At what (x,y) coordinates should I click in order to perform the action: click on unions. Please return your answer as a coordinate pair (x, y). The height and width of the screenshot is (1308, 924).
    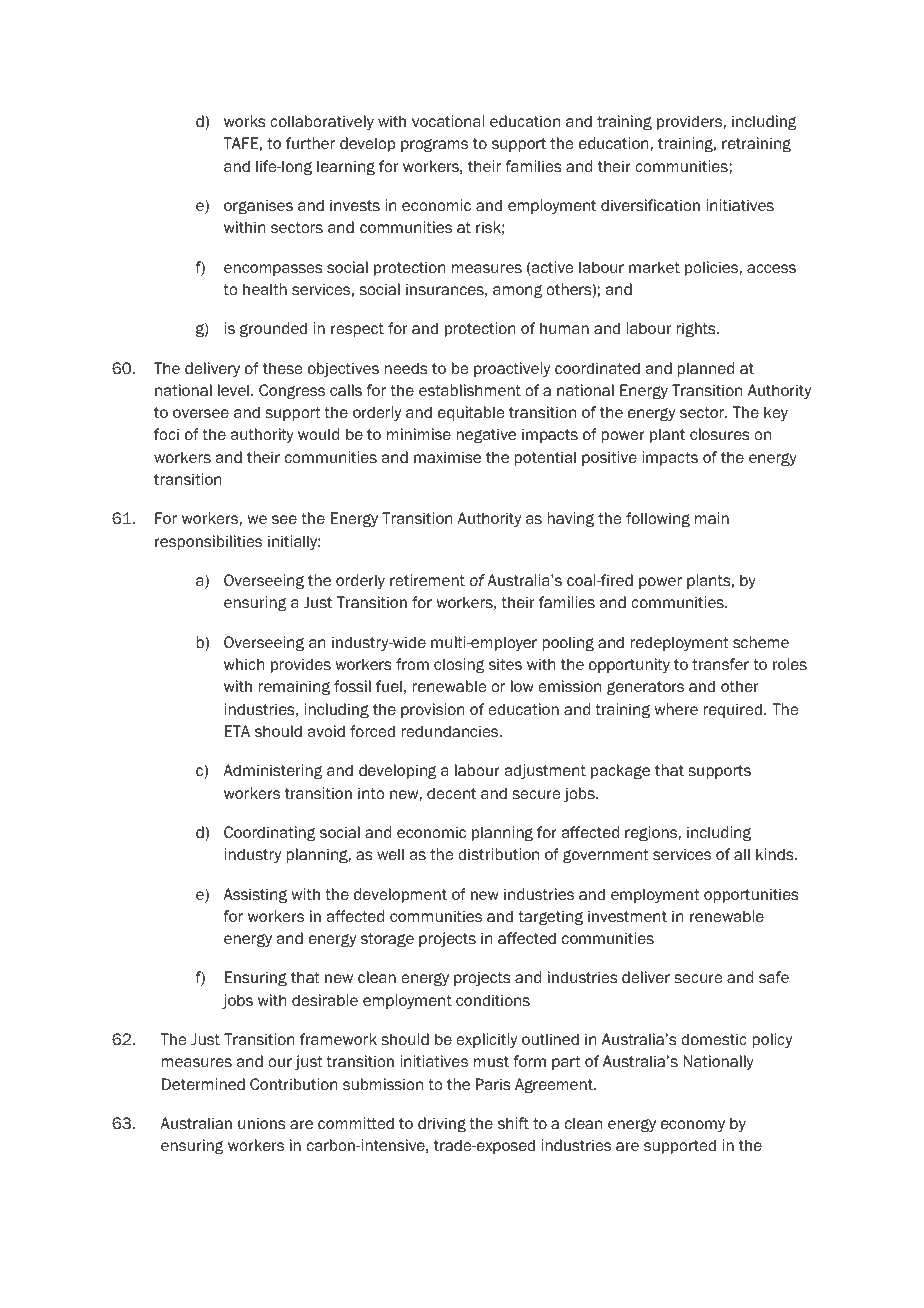
    Looking at the image, I should click on (262, 1123).
